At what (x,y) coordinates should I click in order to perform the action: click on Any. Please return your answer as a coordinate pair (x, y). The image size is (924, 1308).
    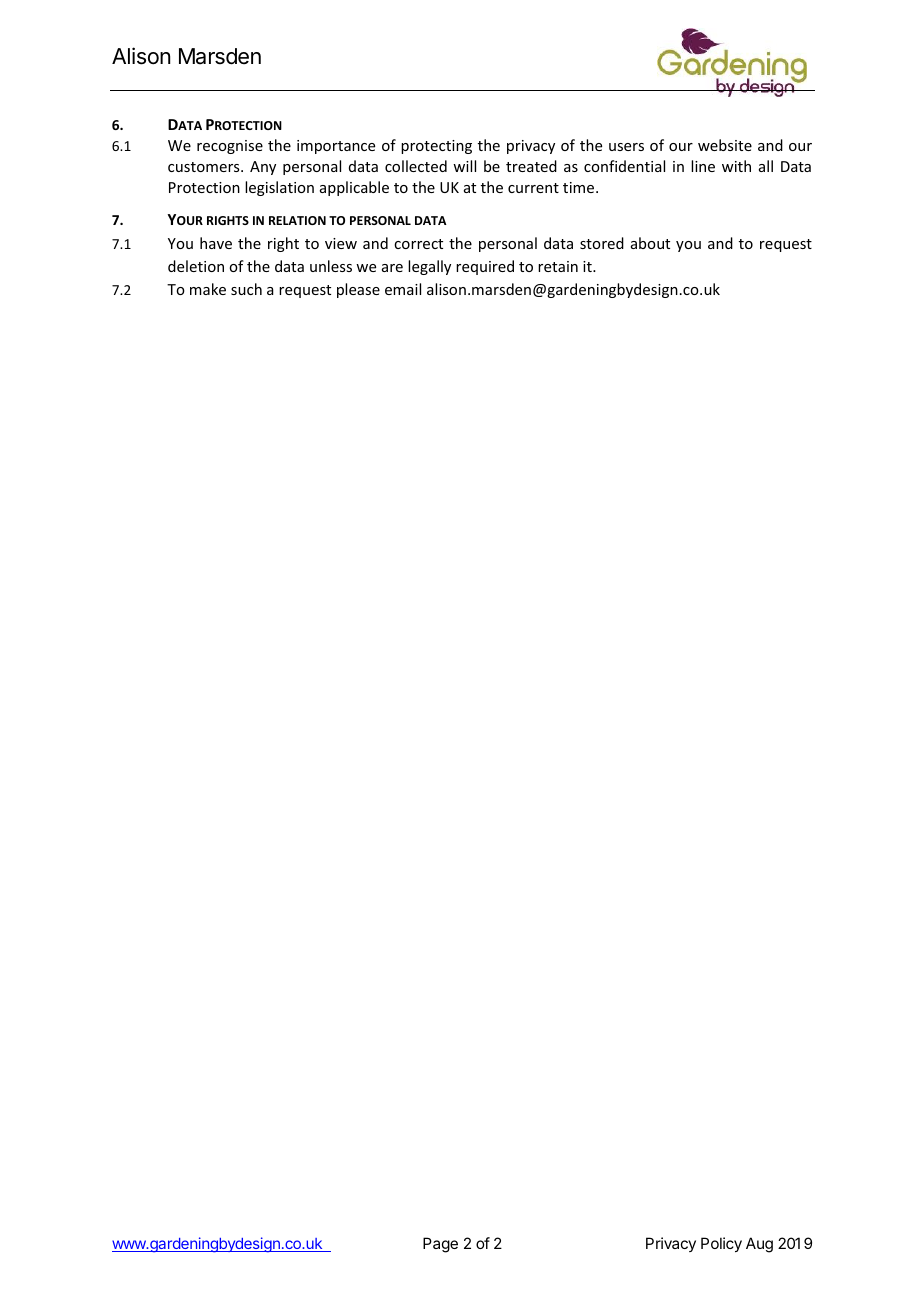
    Looking at the image, I should click on (263, 168).
